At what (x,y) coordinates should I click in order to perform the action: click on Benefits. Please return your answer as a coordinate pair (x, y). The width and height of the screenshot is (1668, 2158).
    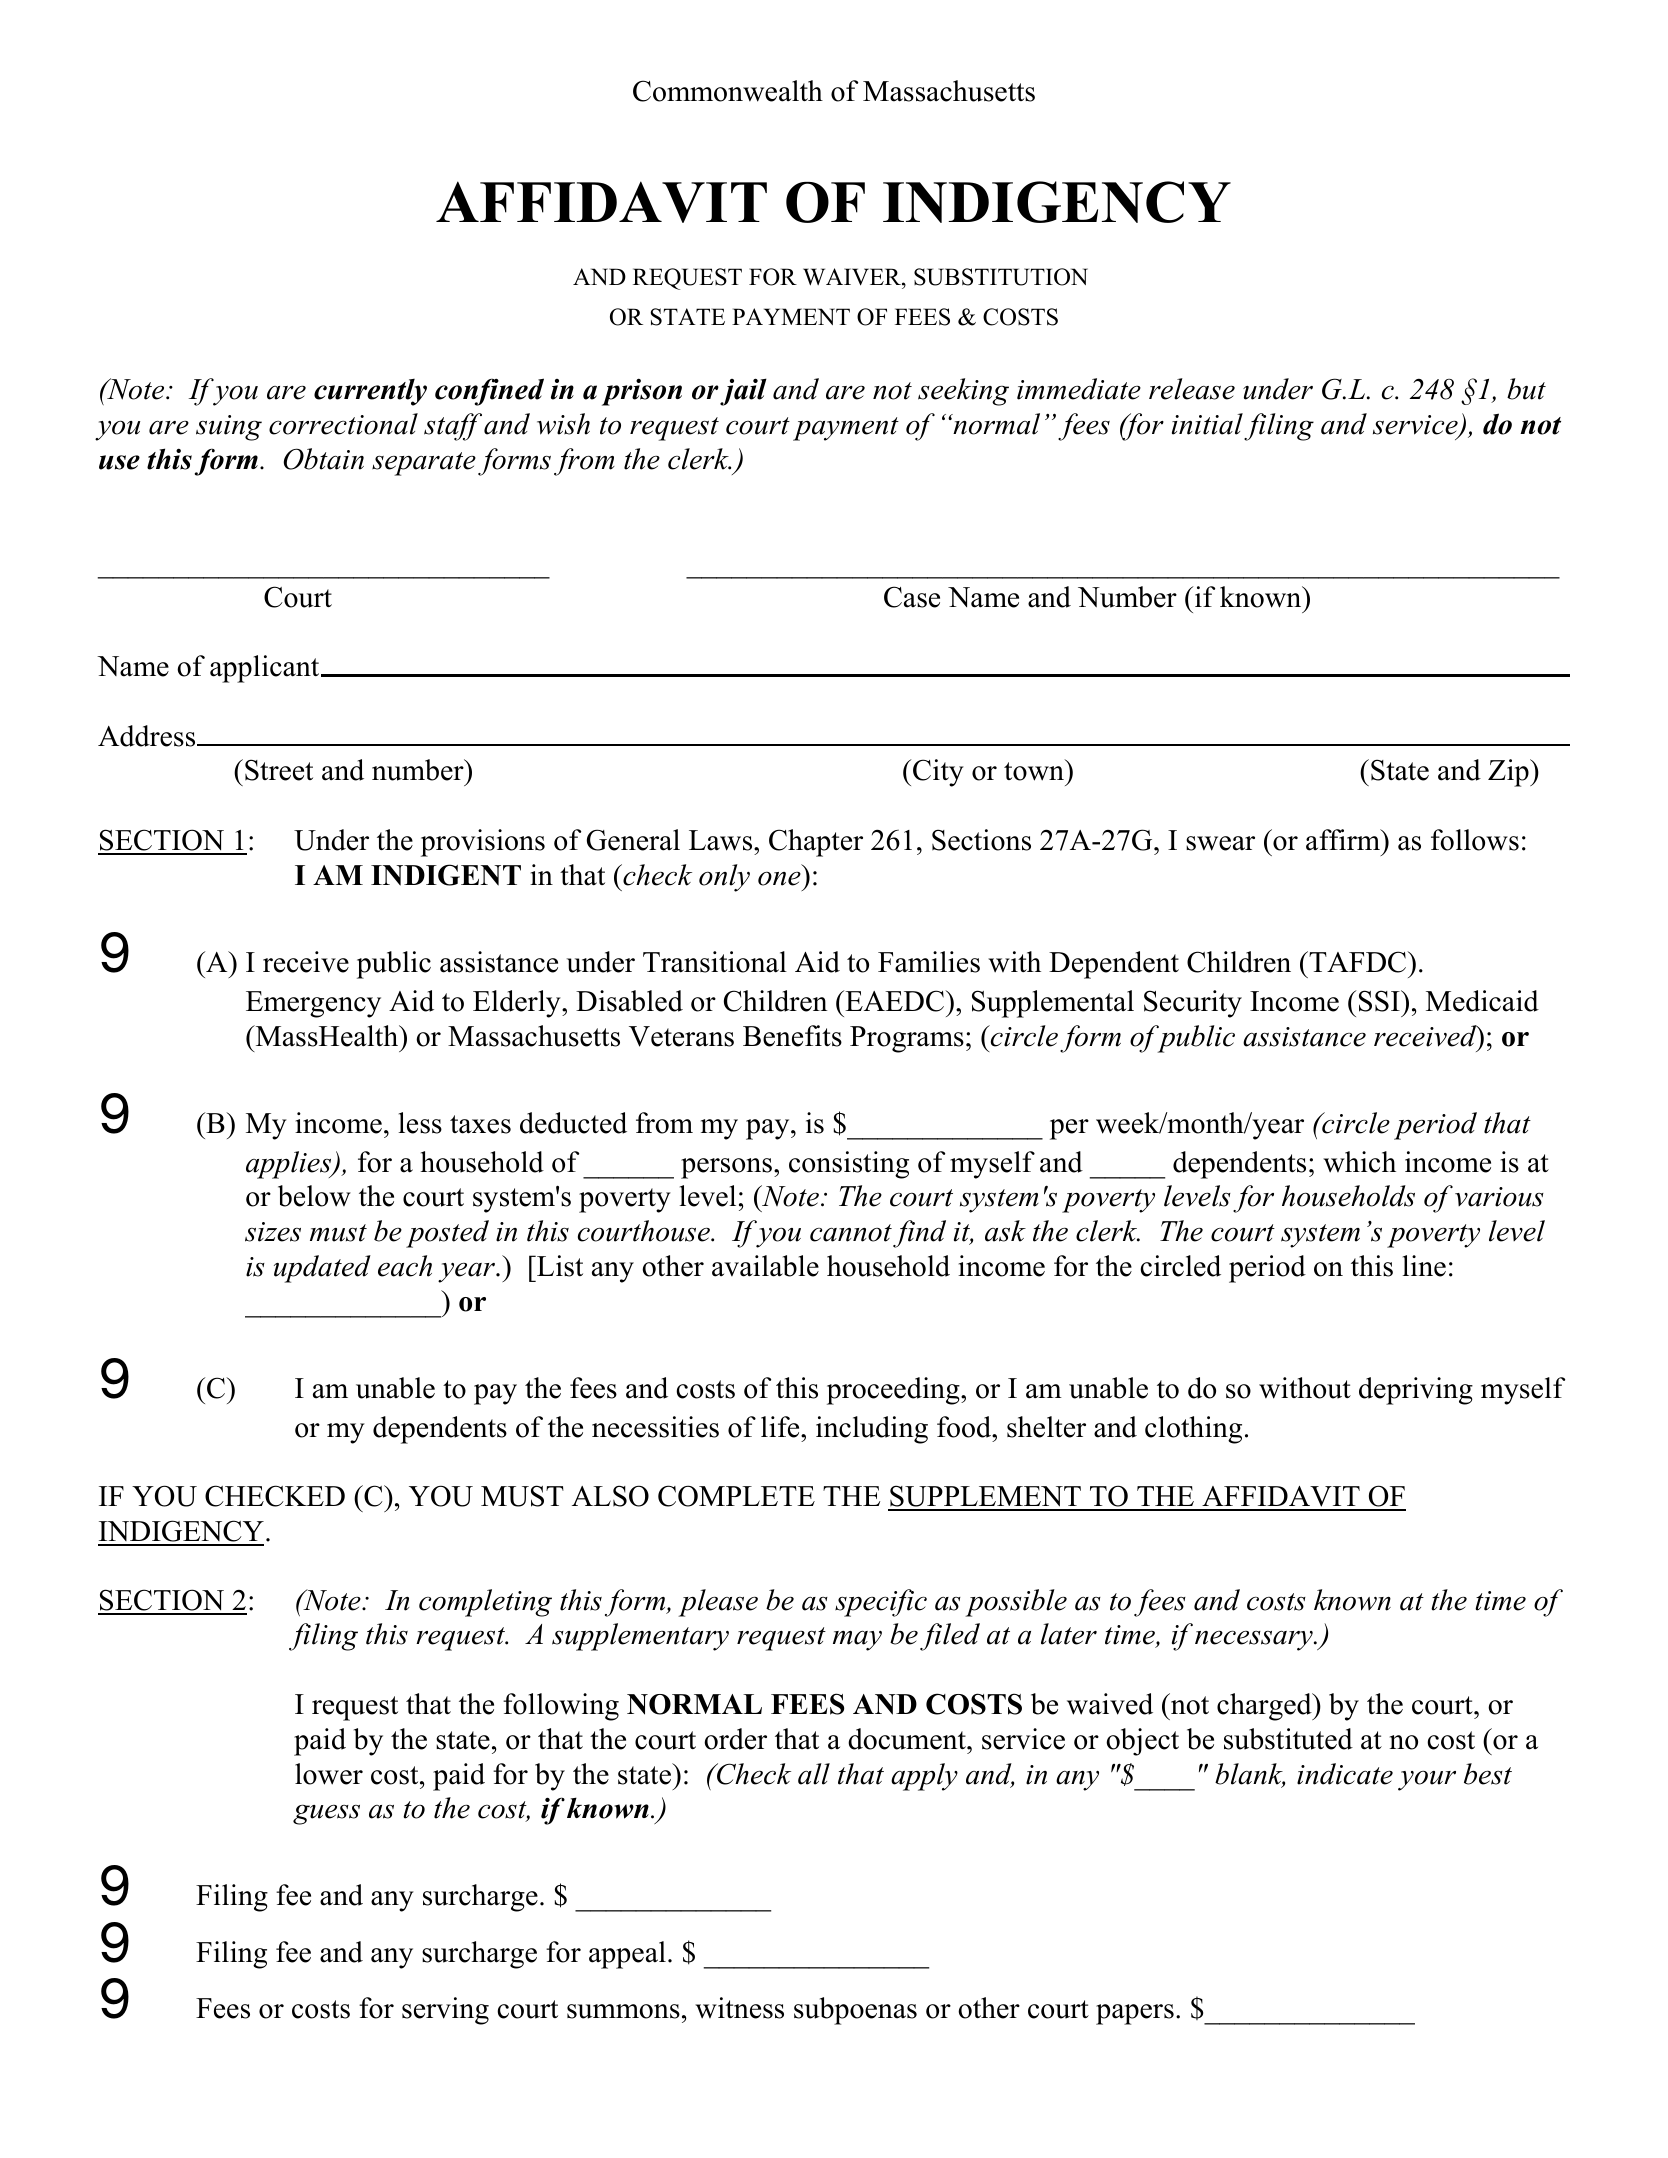
    Looking at the image, I should click on (792, 1036).
